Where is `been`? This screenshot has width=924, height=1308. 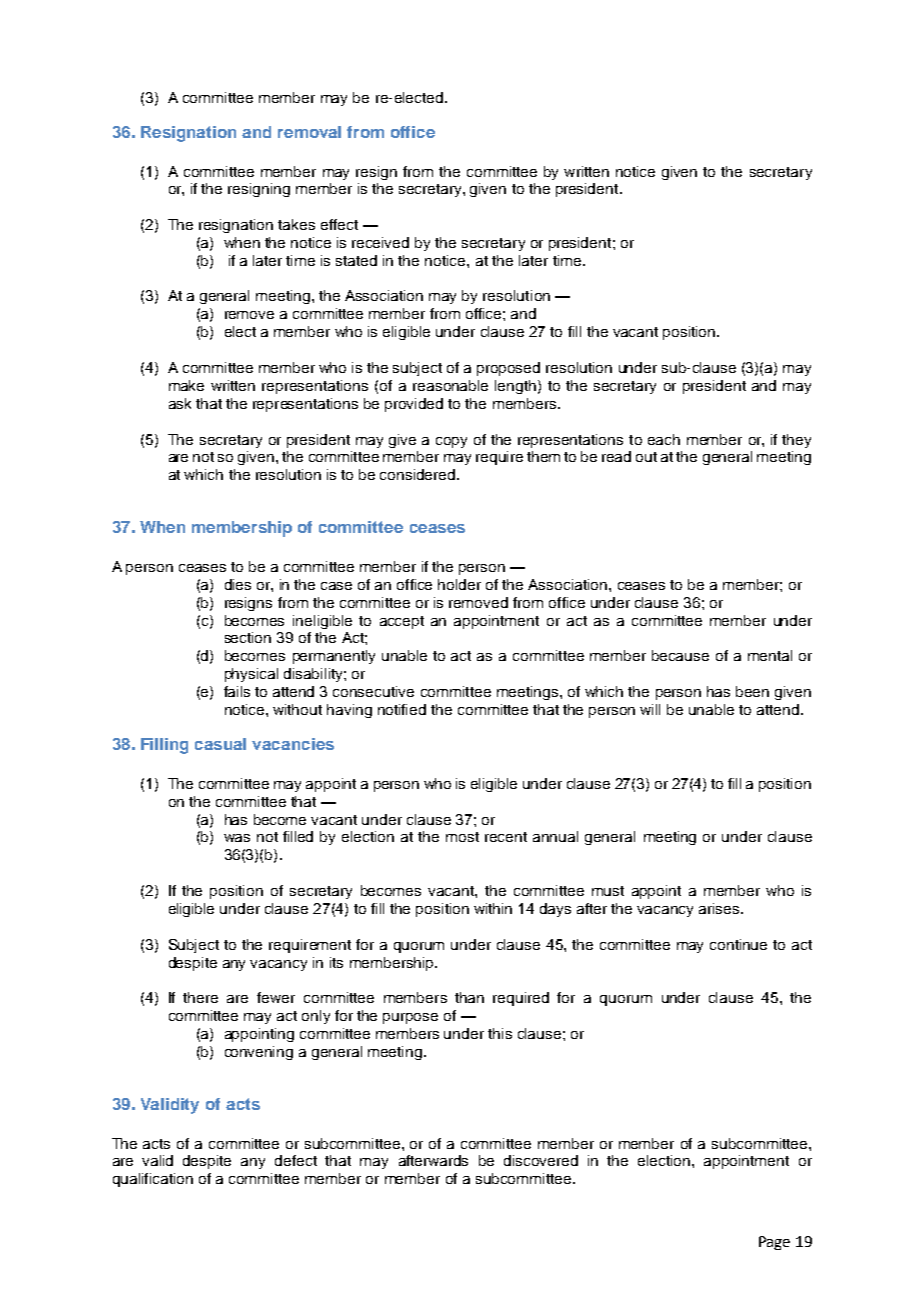
been is located at coordinates (752, 691).
